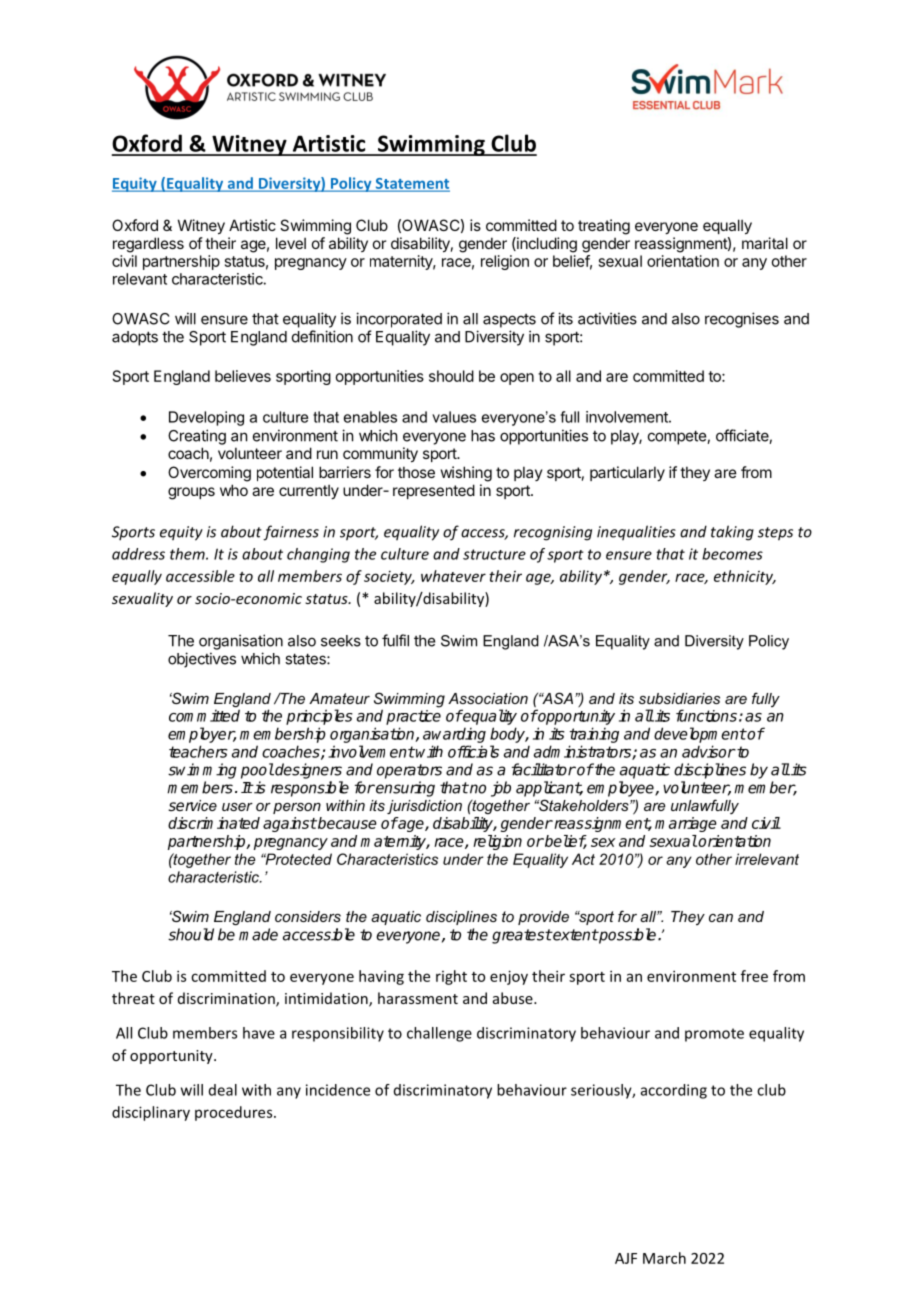 The height and width of the screenshot is (1308, 924). I want to click on procedures, so click(235, 1113).
